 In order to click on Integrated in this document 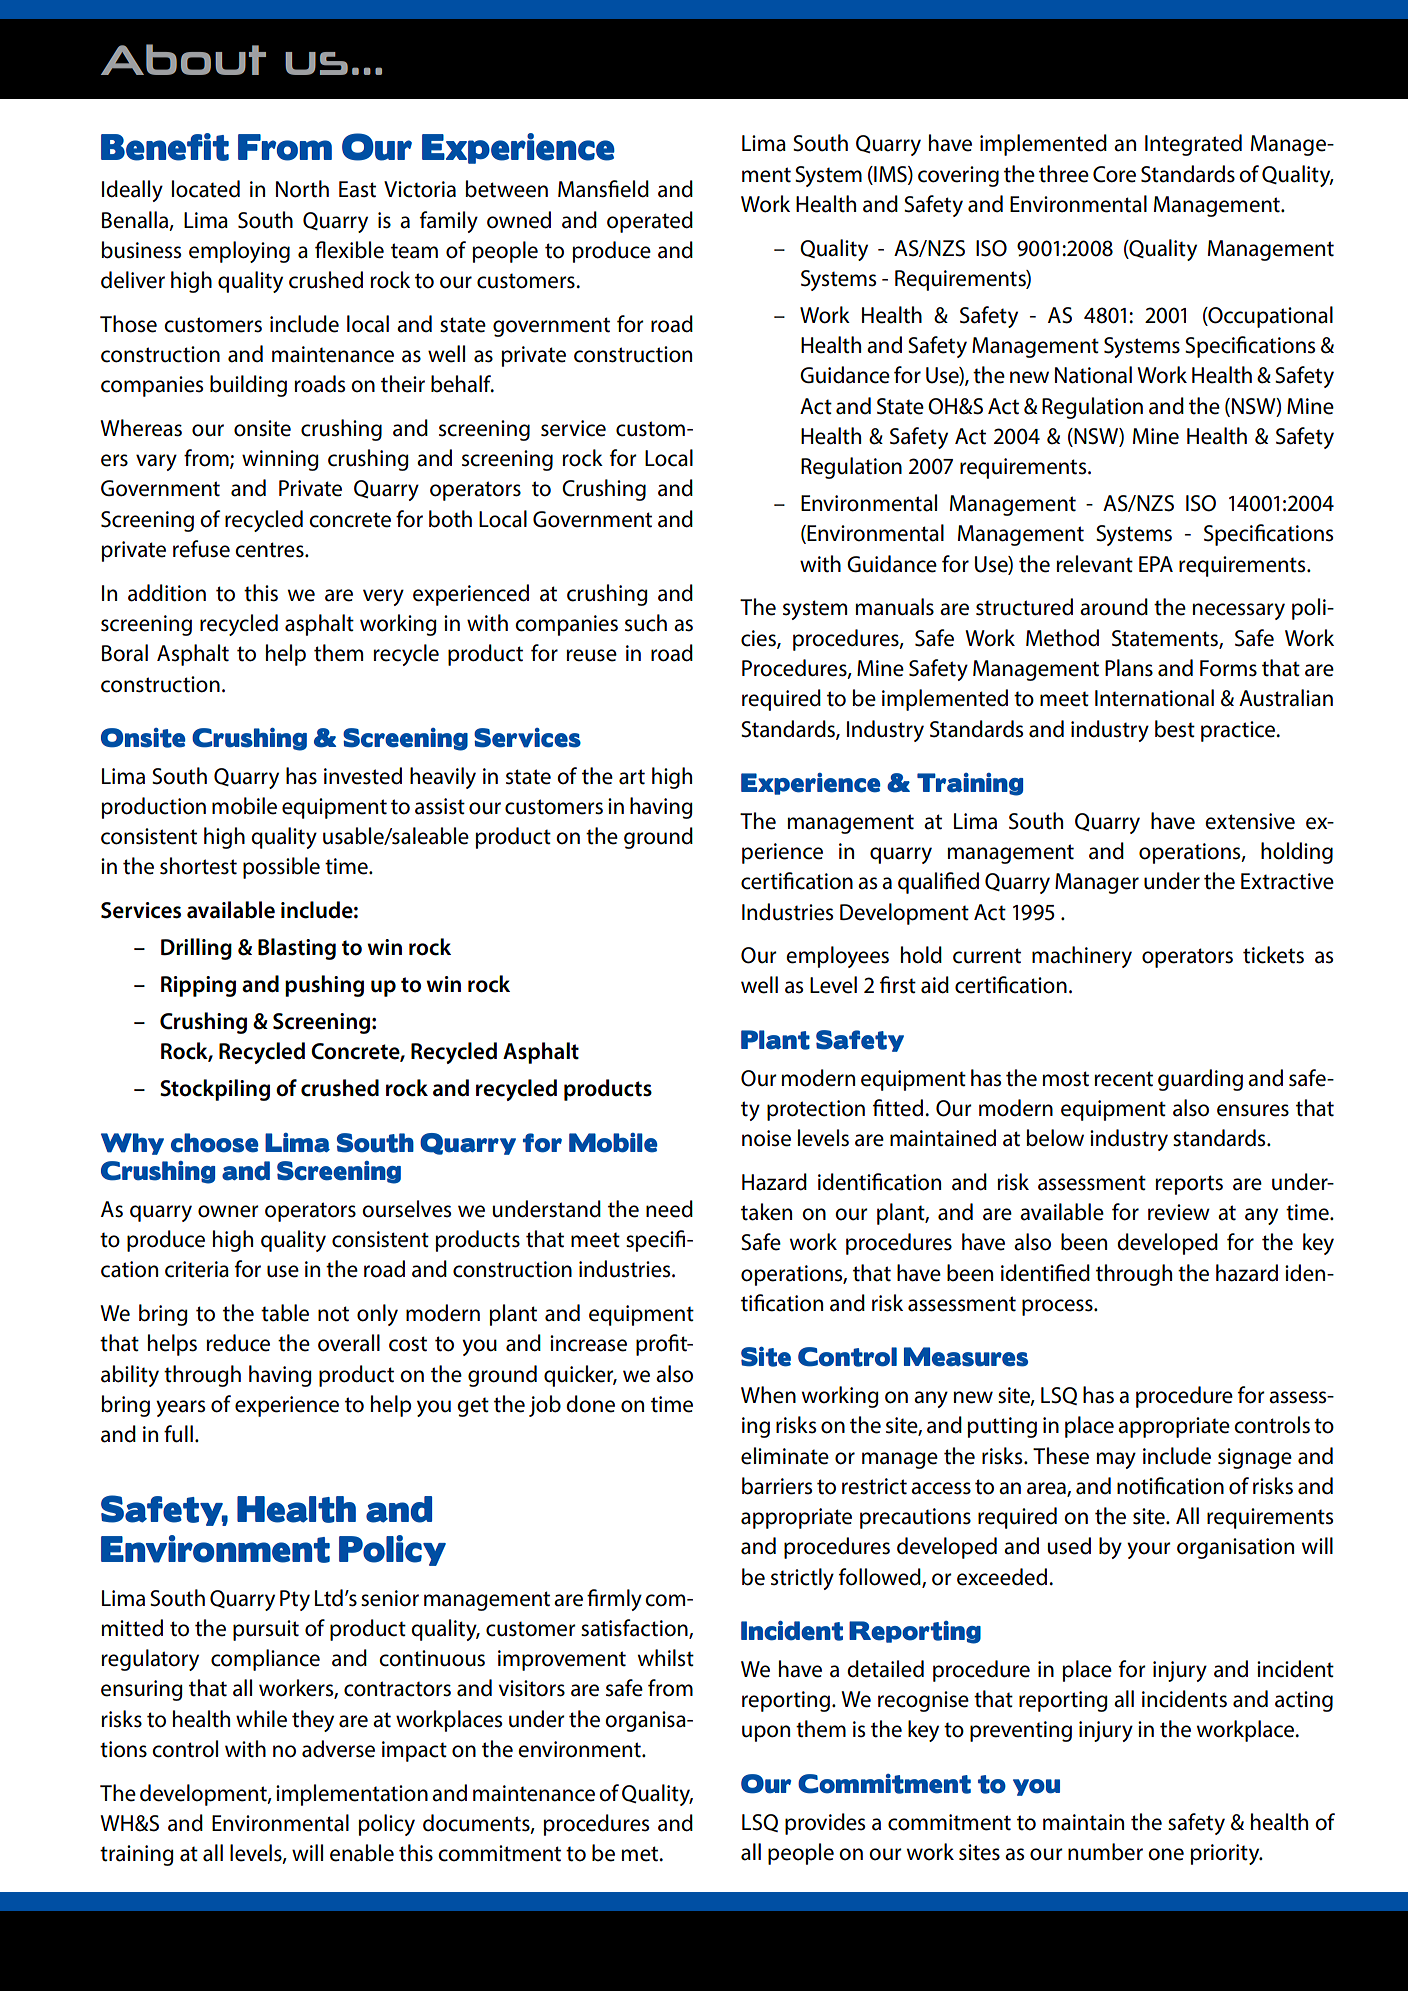, I will do `click(1193, 145)`.
